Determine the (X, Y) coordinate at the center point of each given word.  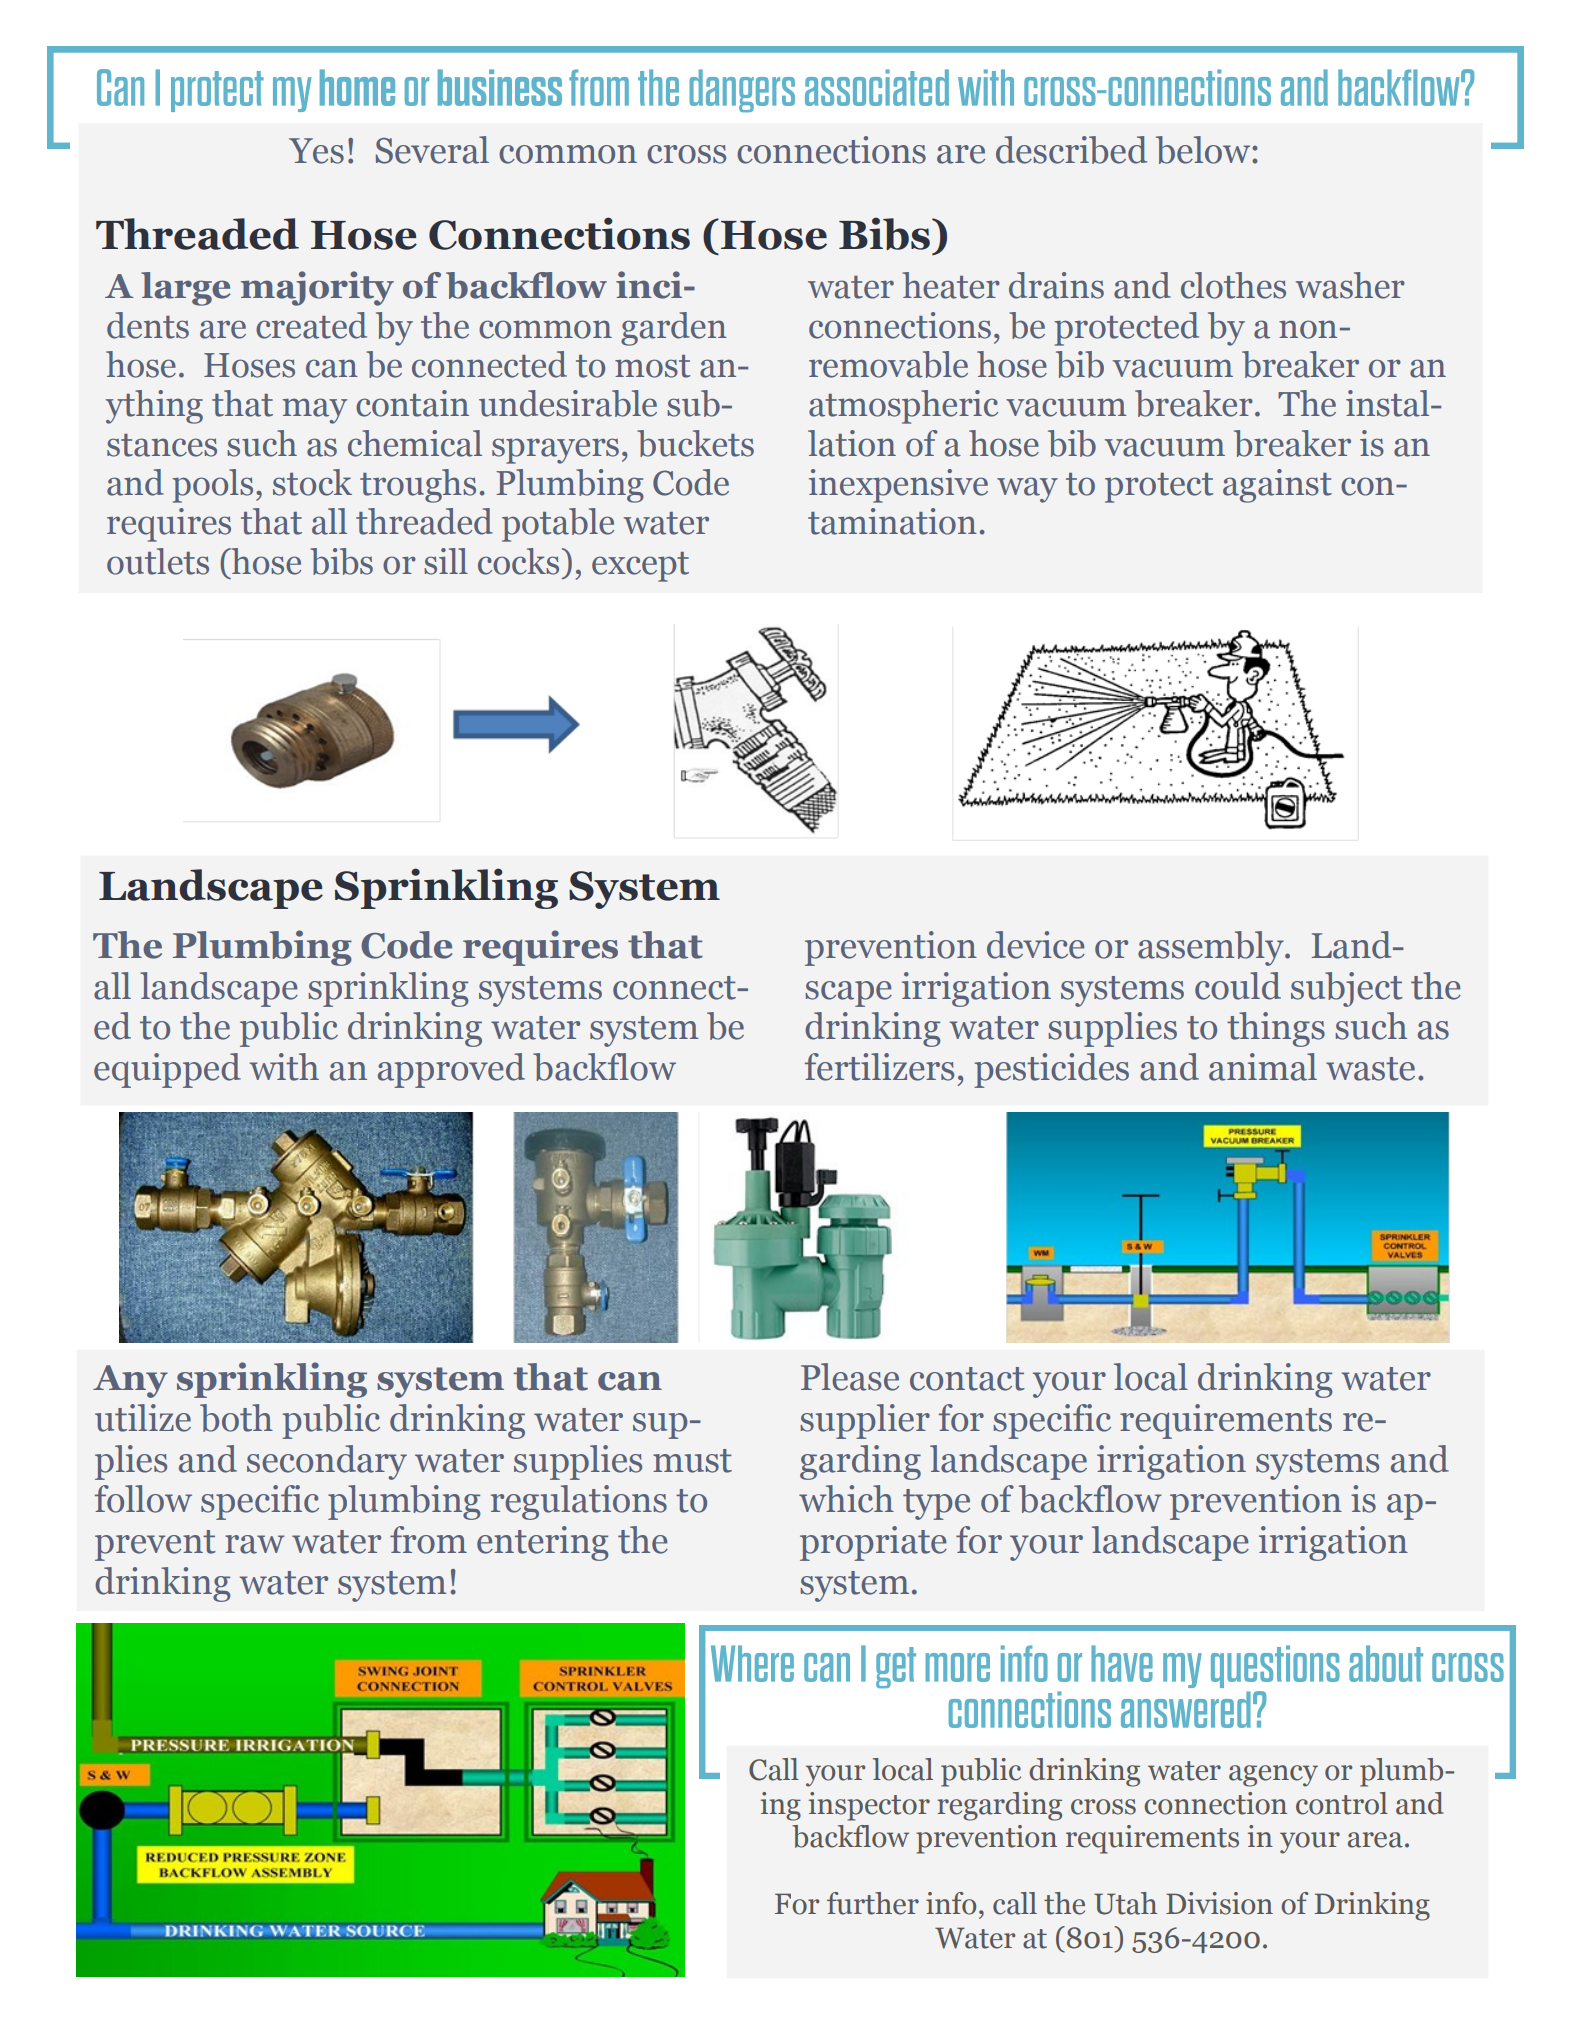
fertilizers (879, 1067)
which (846, 1499)
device (1036, 945)
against (1277, 486)
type (936, 1504)
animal (1263, 1067)
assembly (1212, 948)
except (640, 567)
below (1204, 150)
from (428, 1540)
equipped (167, 1070)
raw (255, 1544)
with (284, 1067)
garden (674, 329)
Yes (316, 151)
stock (312, 482)
